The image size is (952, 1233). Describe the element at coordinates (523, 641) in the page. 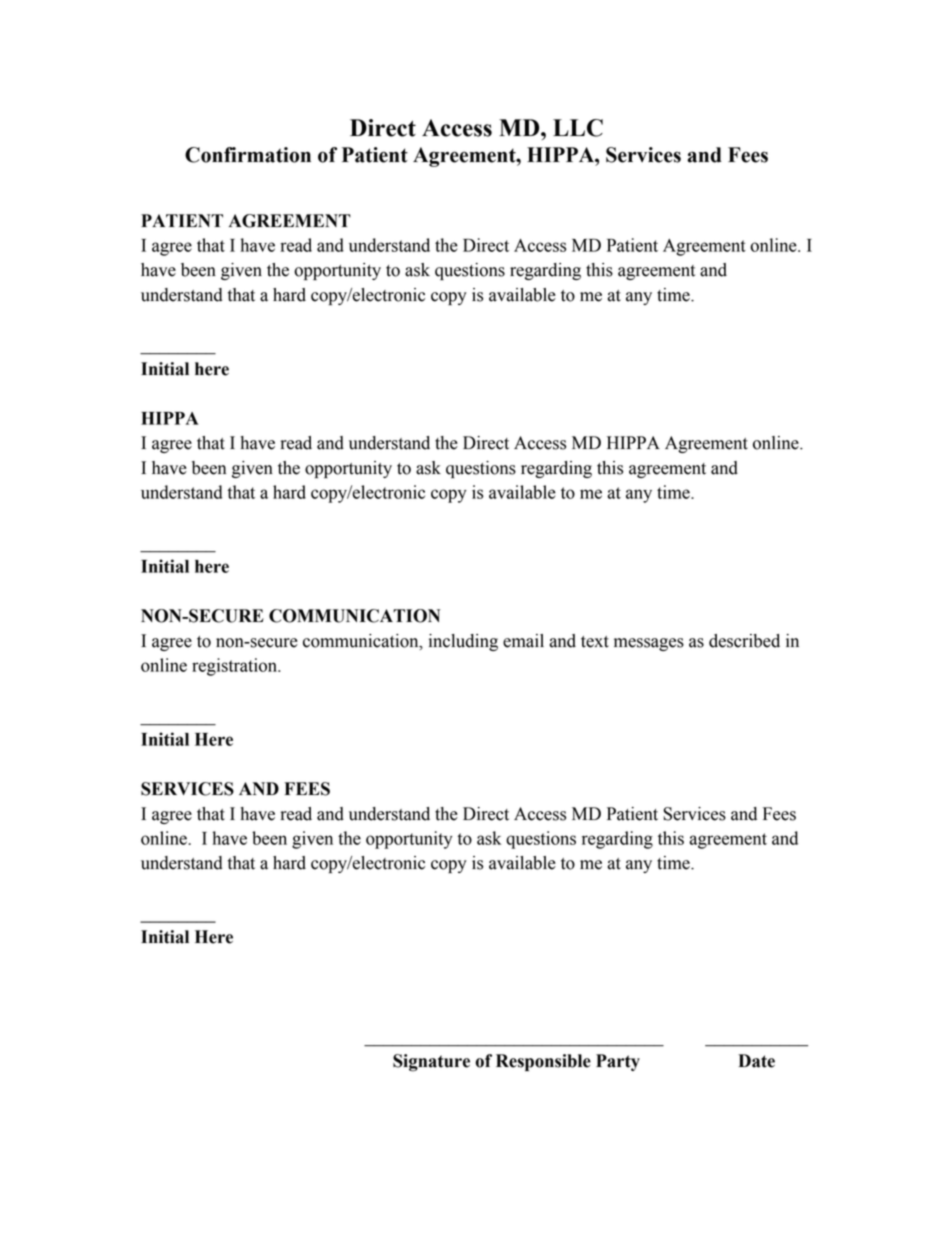

I see `email` at that location.
